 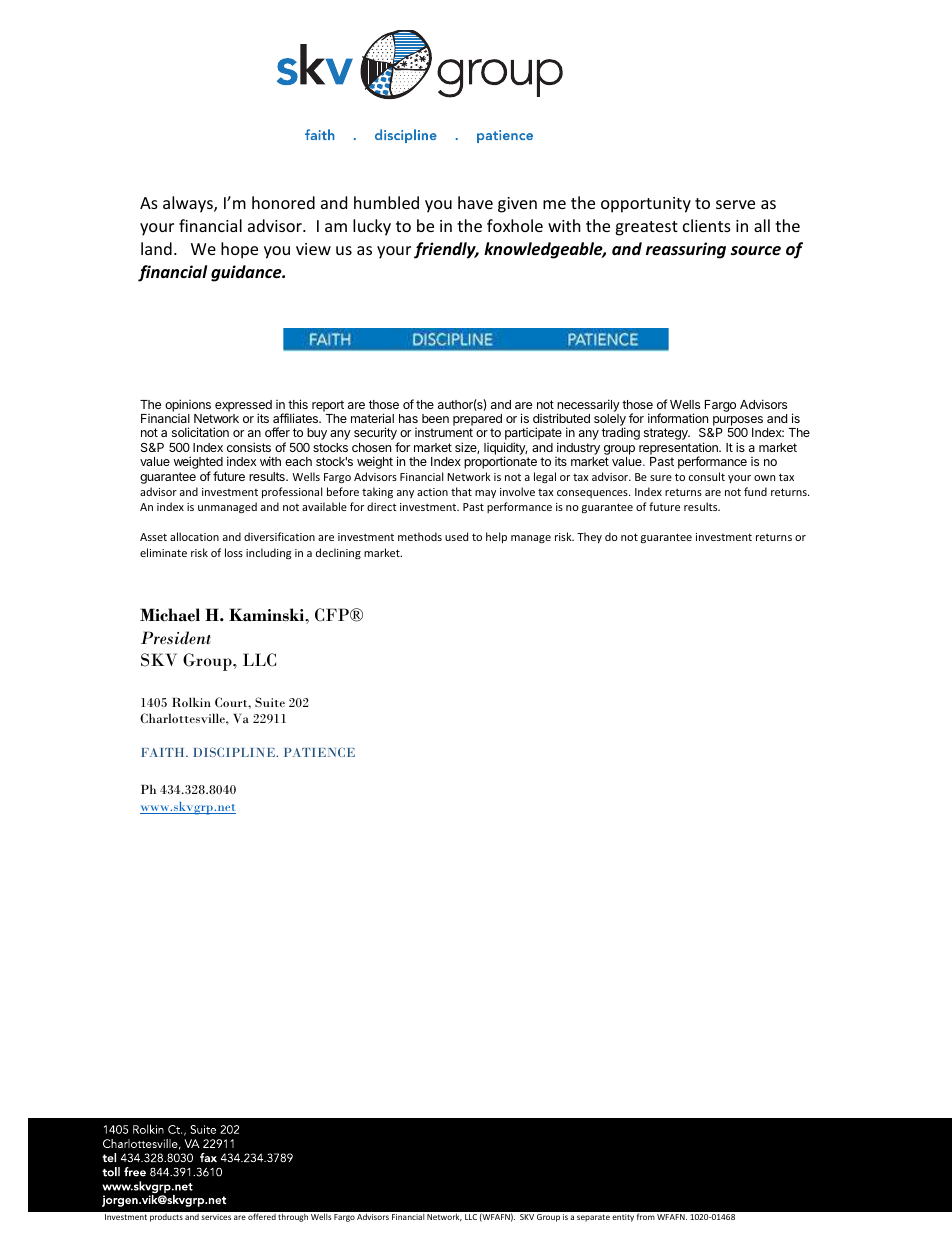 I want to click on Charlottesville, so click(x=183, y=718).
